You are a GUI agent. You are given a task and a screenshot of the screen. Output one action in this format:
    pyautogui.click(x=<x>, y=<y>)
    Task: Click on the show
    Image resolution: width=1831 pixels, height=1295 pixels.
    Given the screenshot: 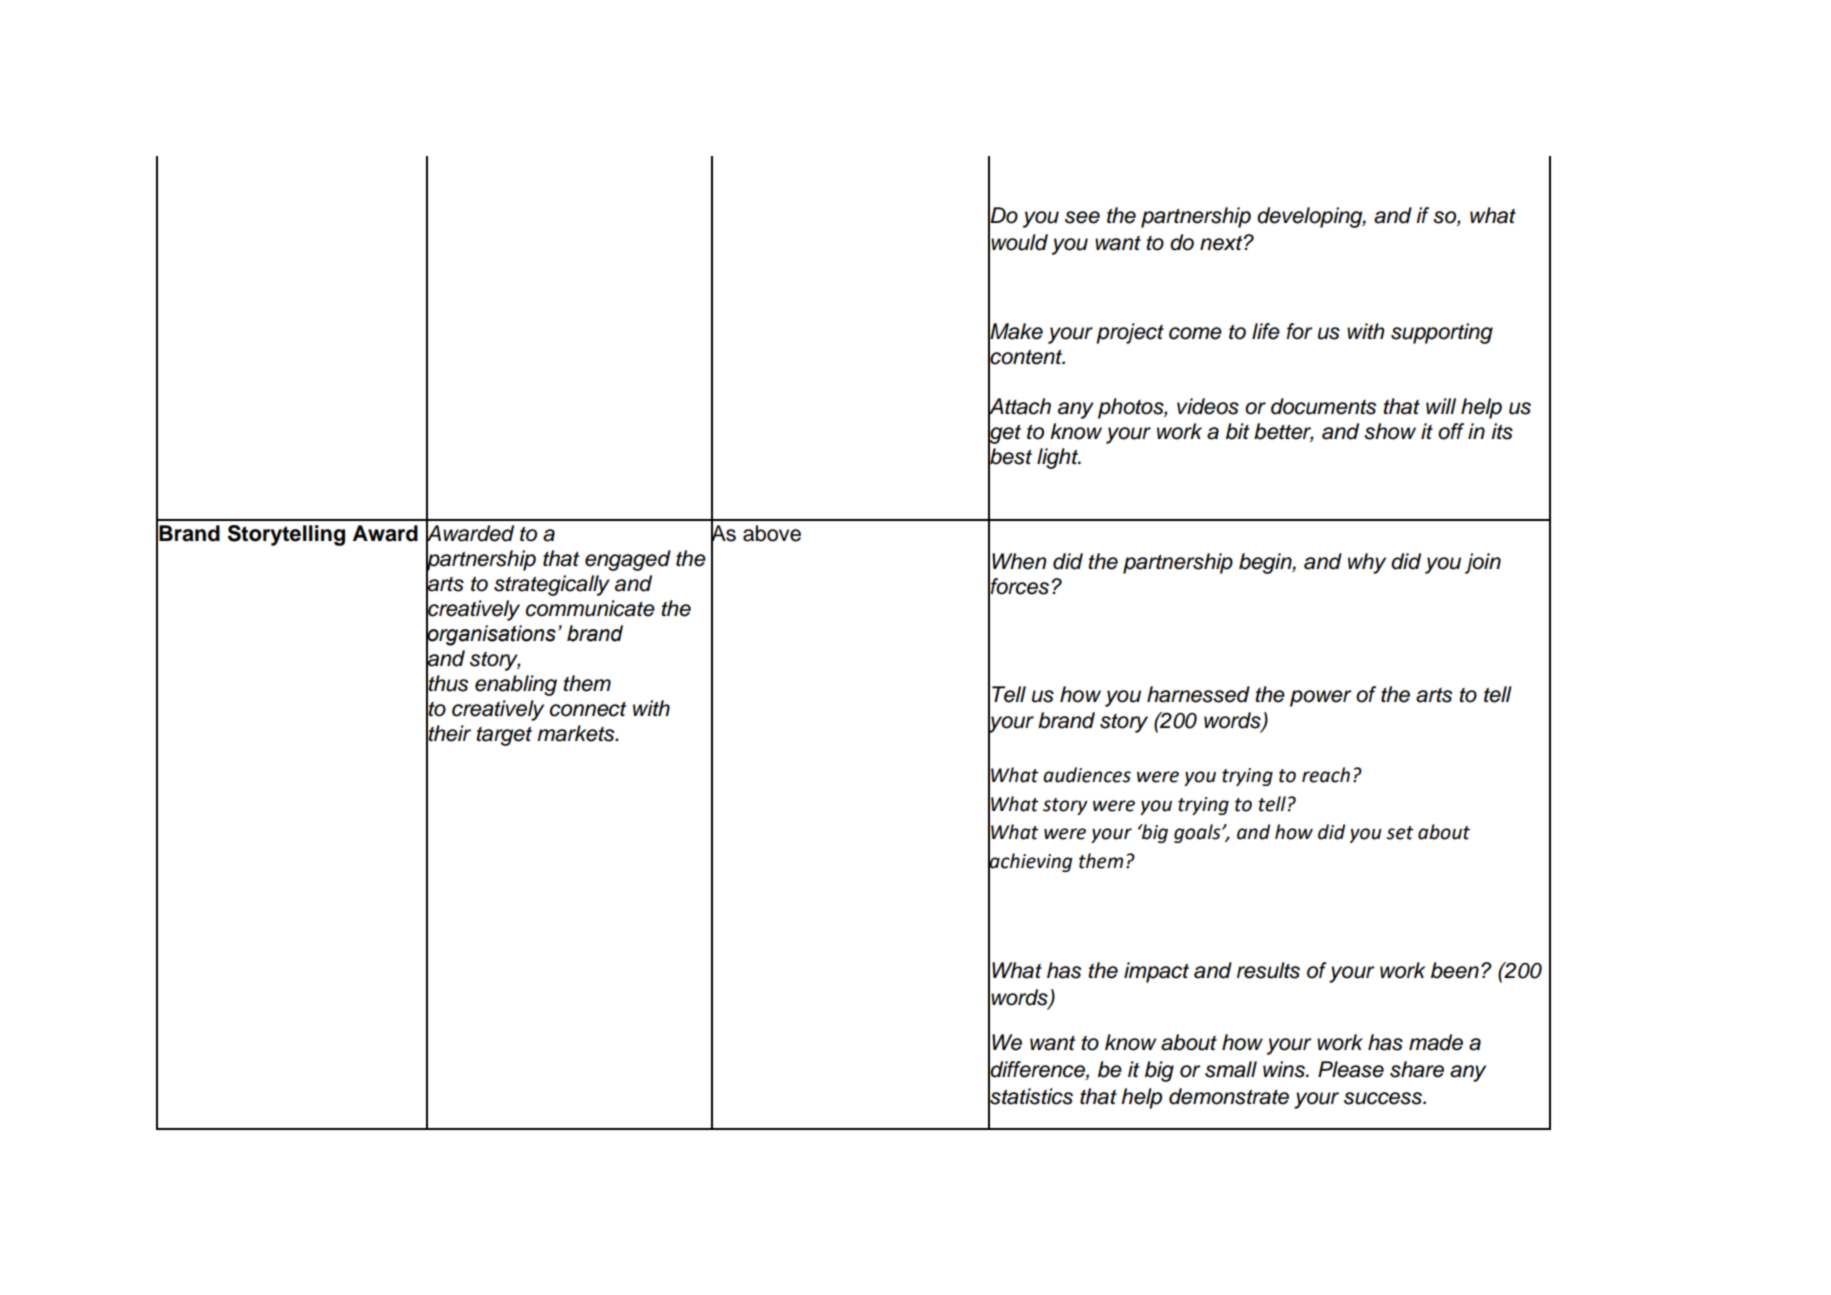 What is the action you would take?
    pyautogui.click(x=1390, y=431)
